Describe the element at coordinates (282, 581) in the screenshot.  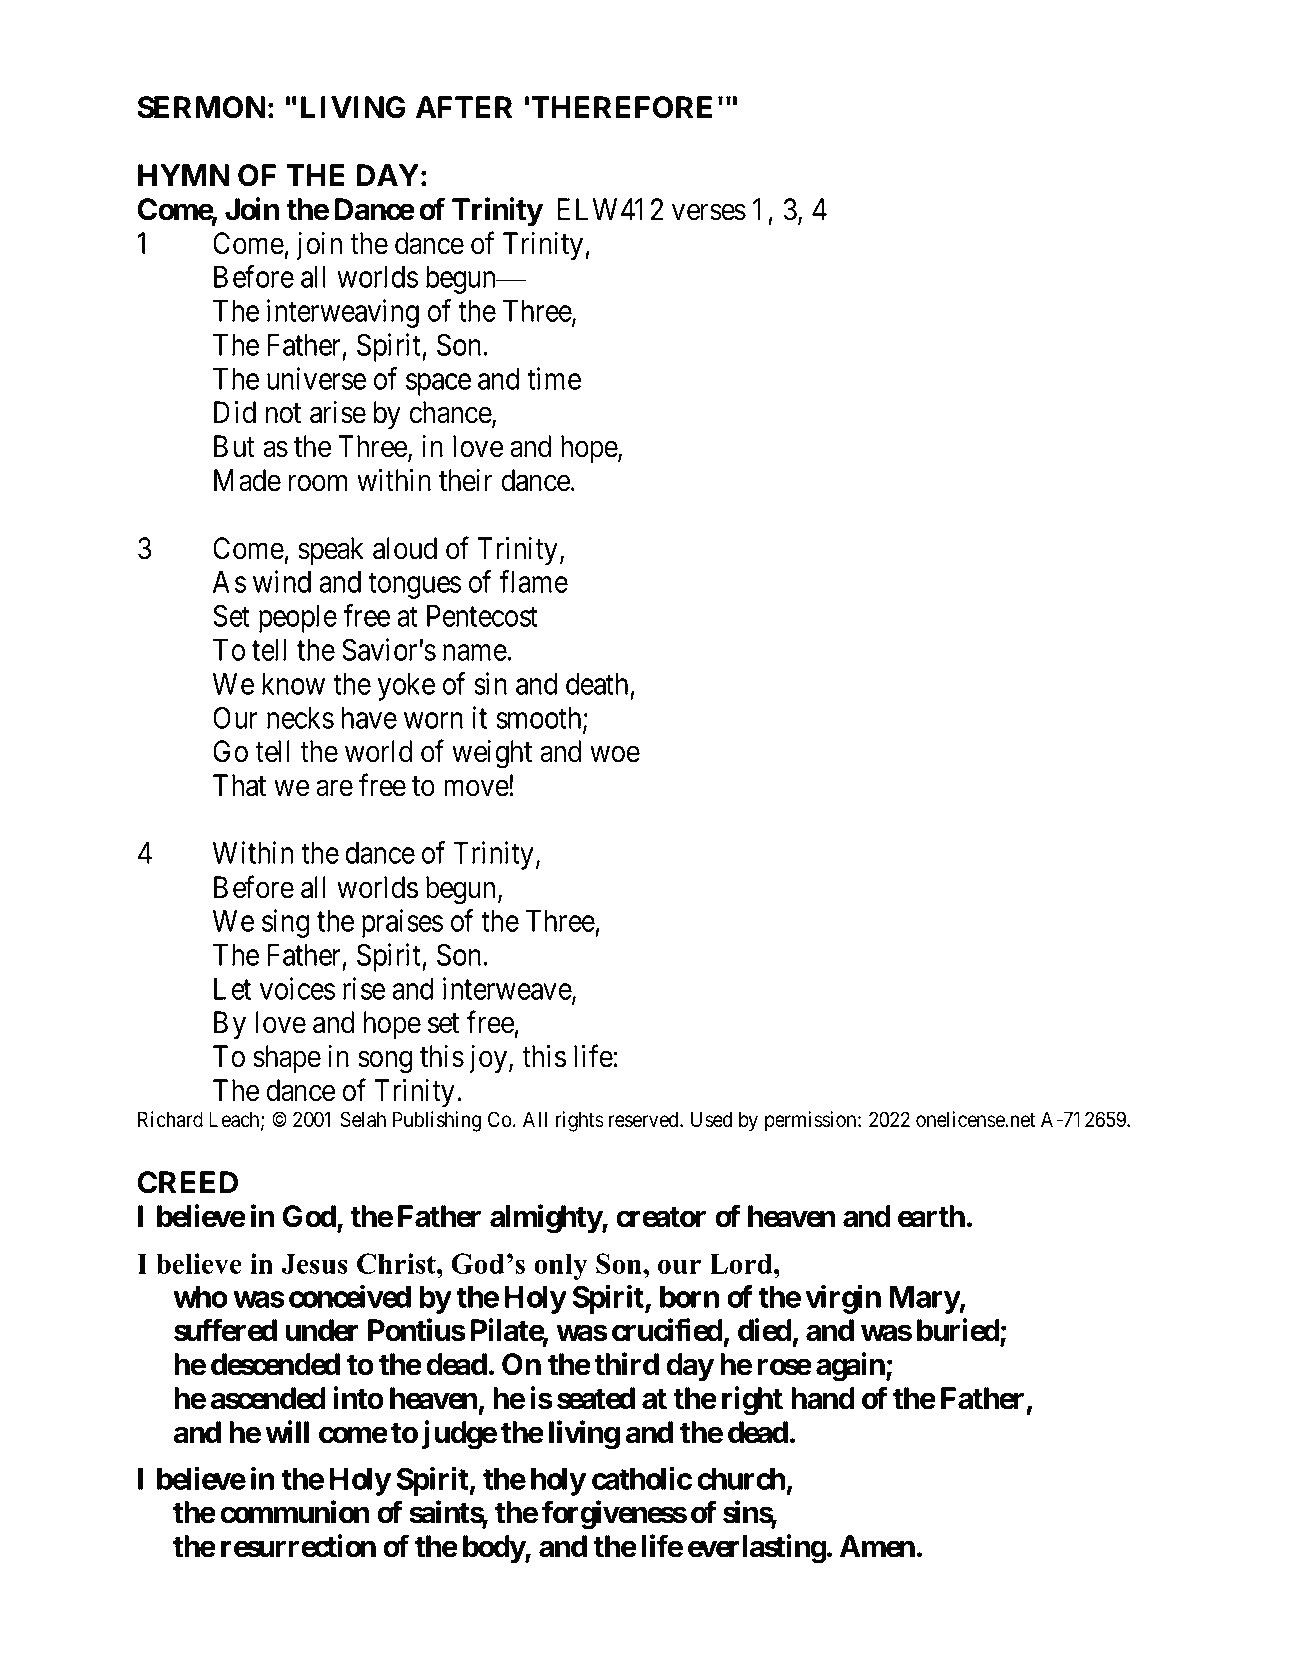
I see `wind` at that location.
